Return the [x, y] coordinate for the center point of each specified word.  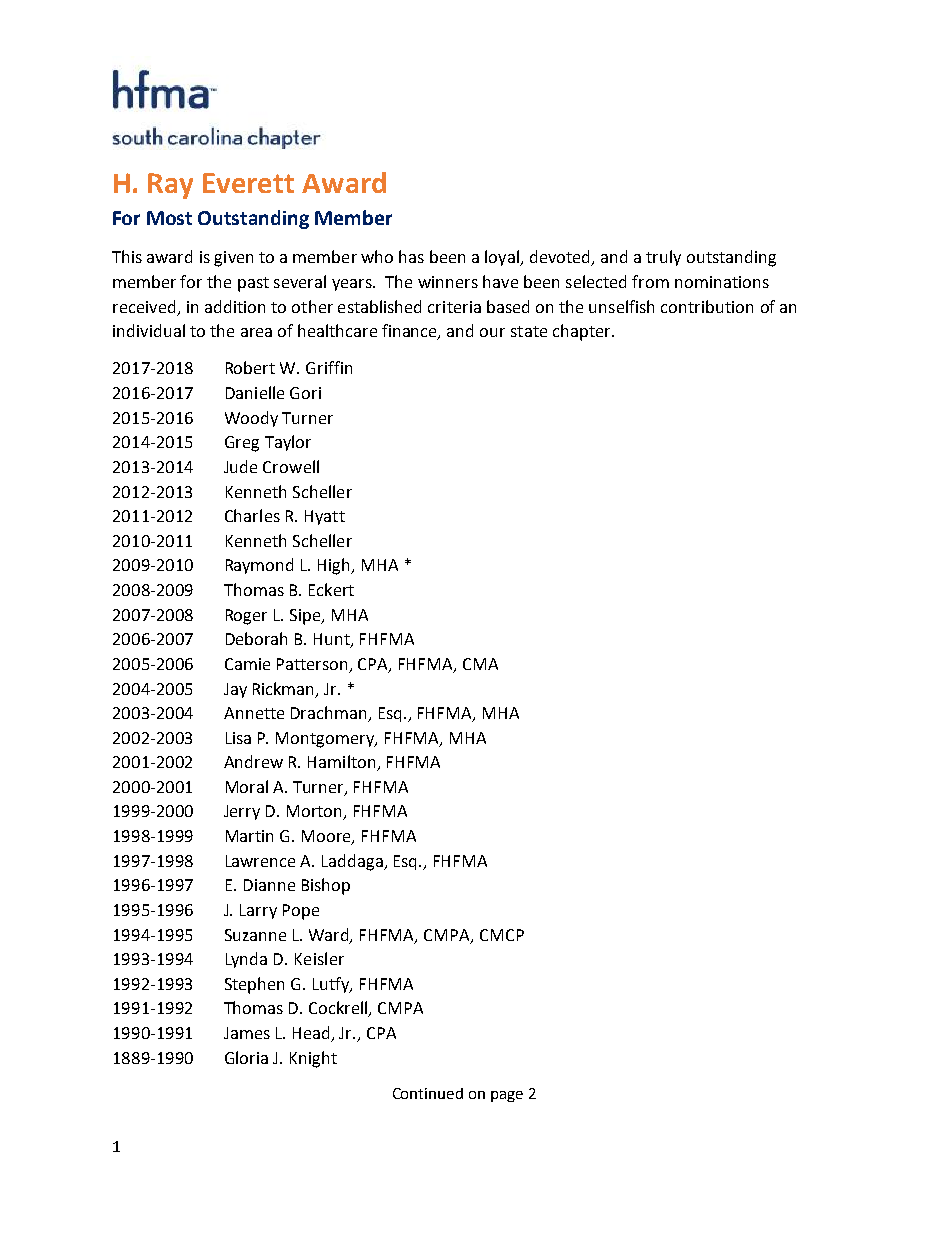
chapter [583, 332]
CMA [480, 664]
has [411, 256]
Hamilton [343, 763]
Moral [247, 786]
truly [663, 258]
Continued [428, 1093]
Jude [240, 466]
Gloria [246, 1057]
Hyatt [325, 517]
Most [169, 218]
